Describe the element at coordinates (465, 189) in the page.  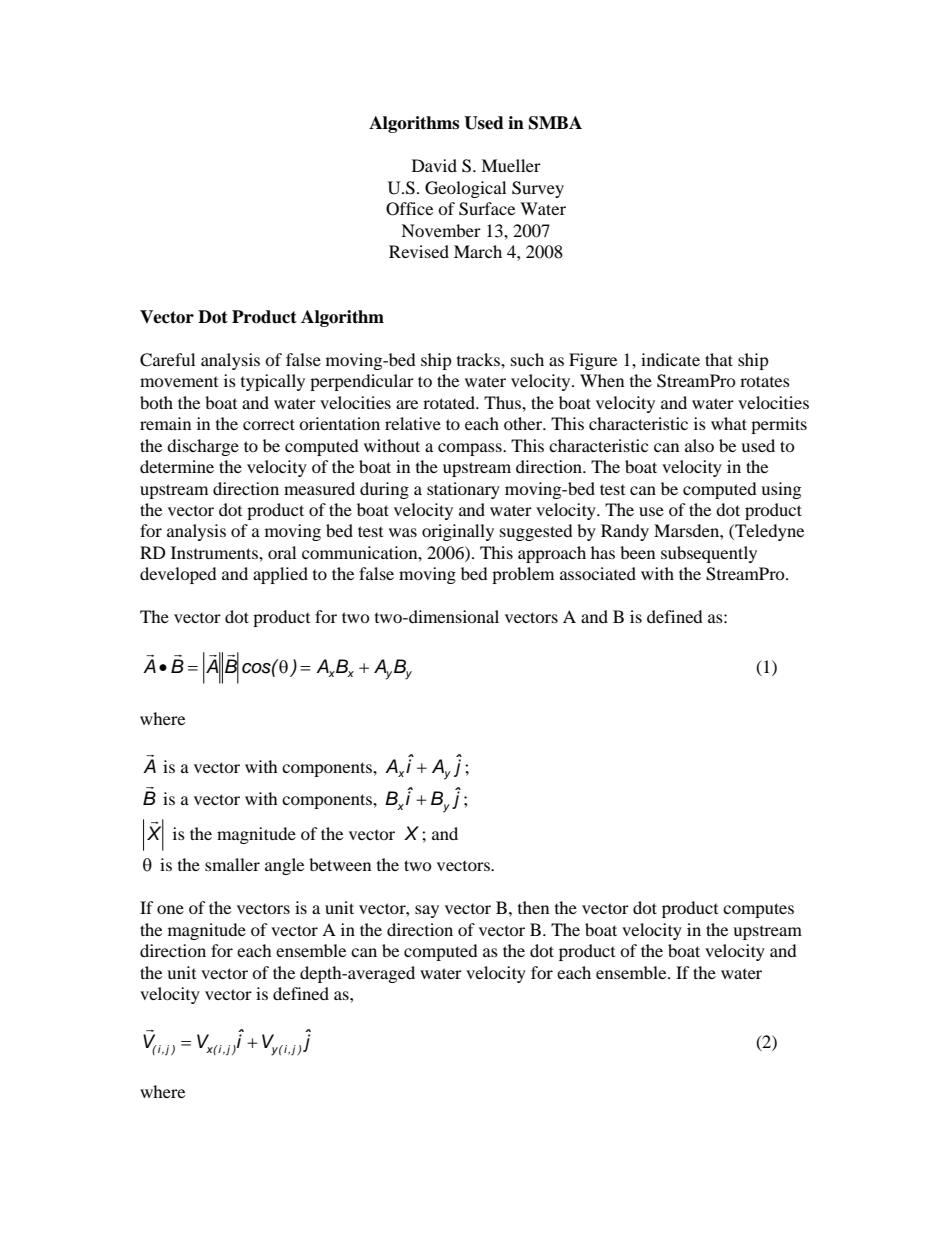
I see `Geological` at that location.
